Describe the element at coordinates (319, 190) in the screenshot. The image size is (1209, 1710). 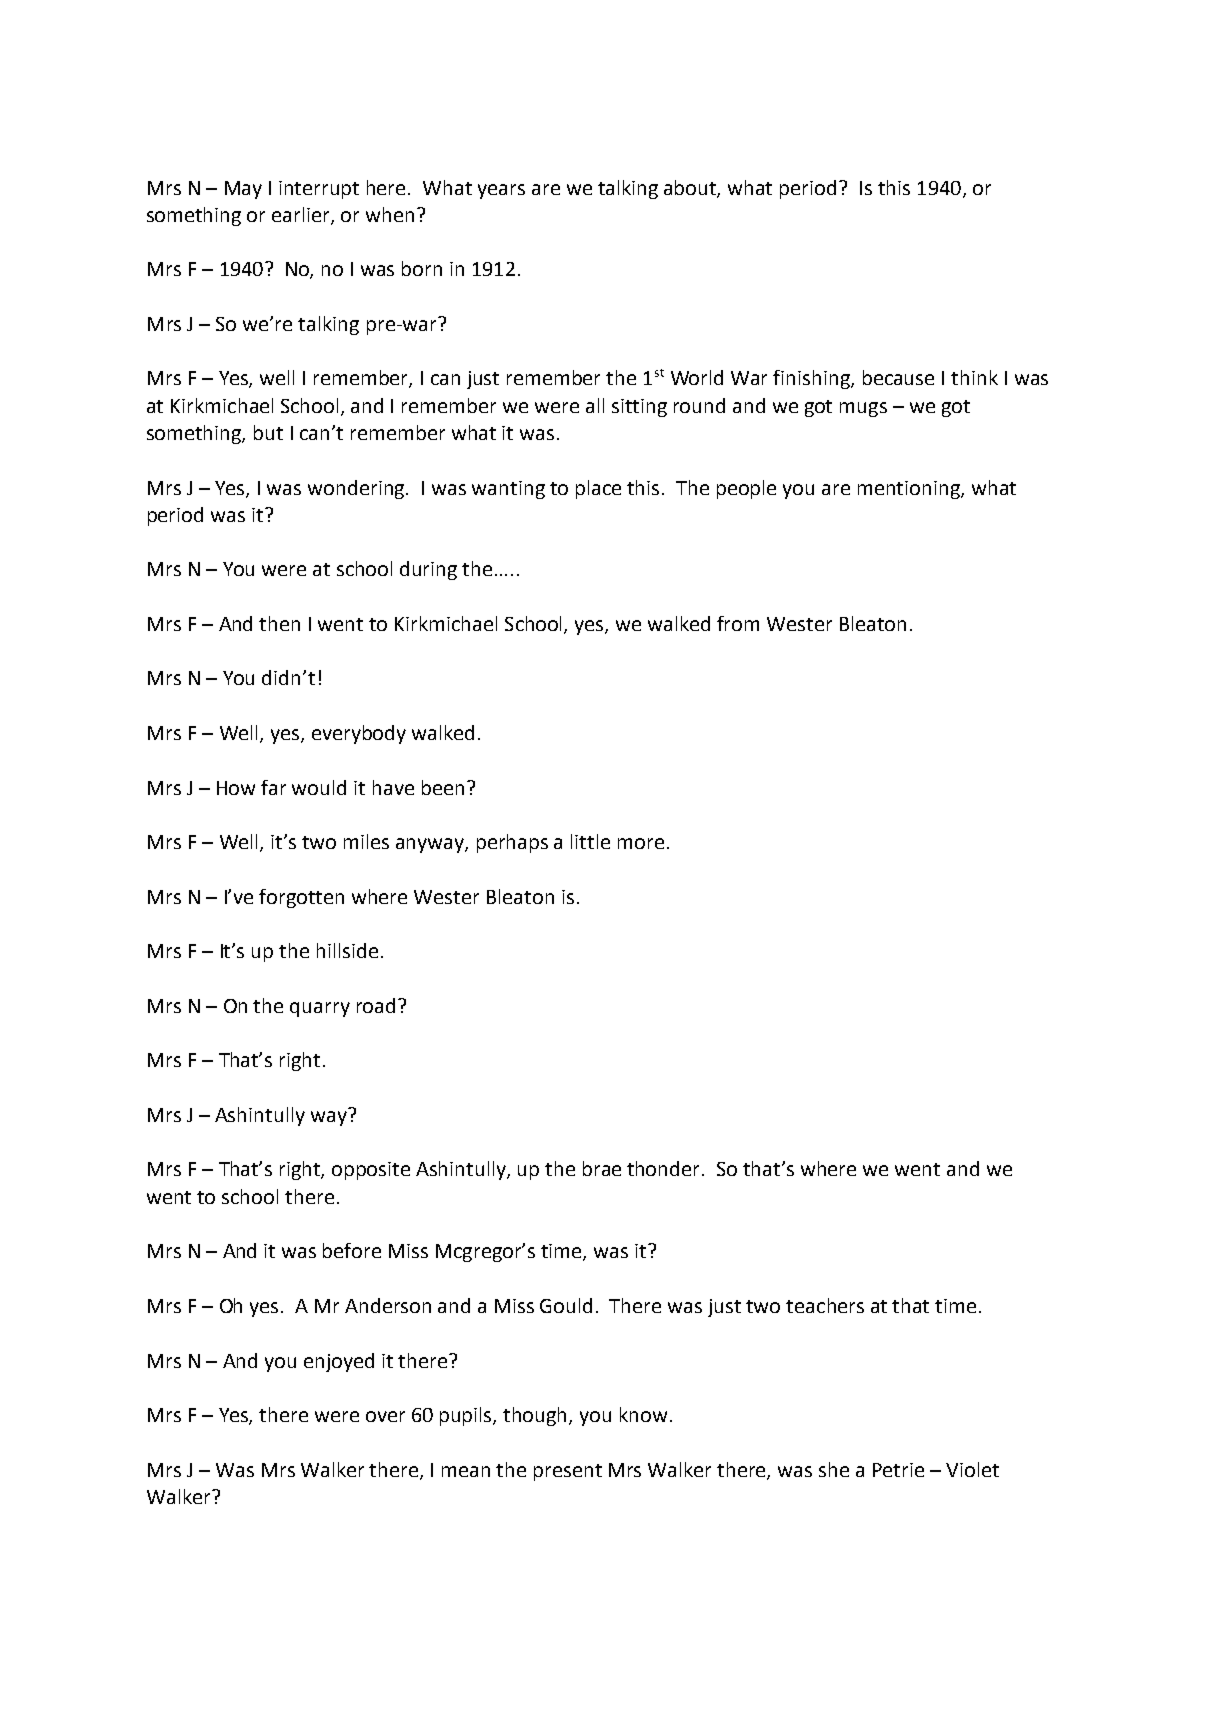
I see `interrupt` at that location.
